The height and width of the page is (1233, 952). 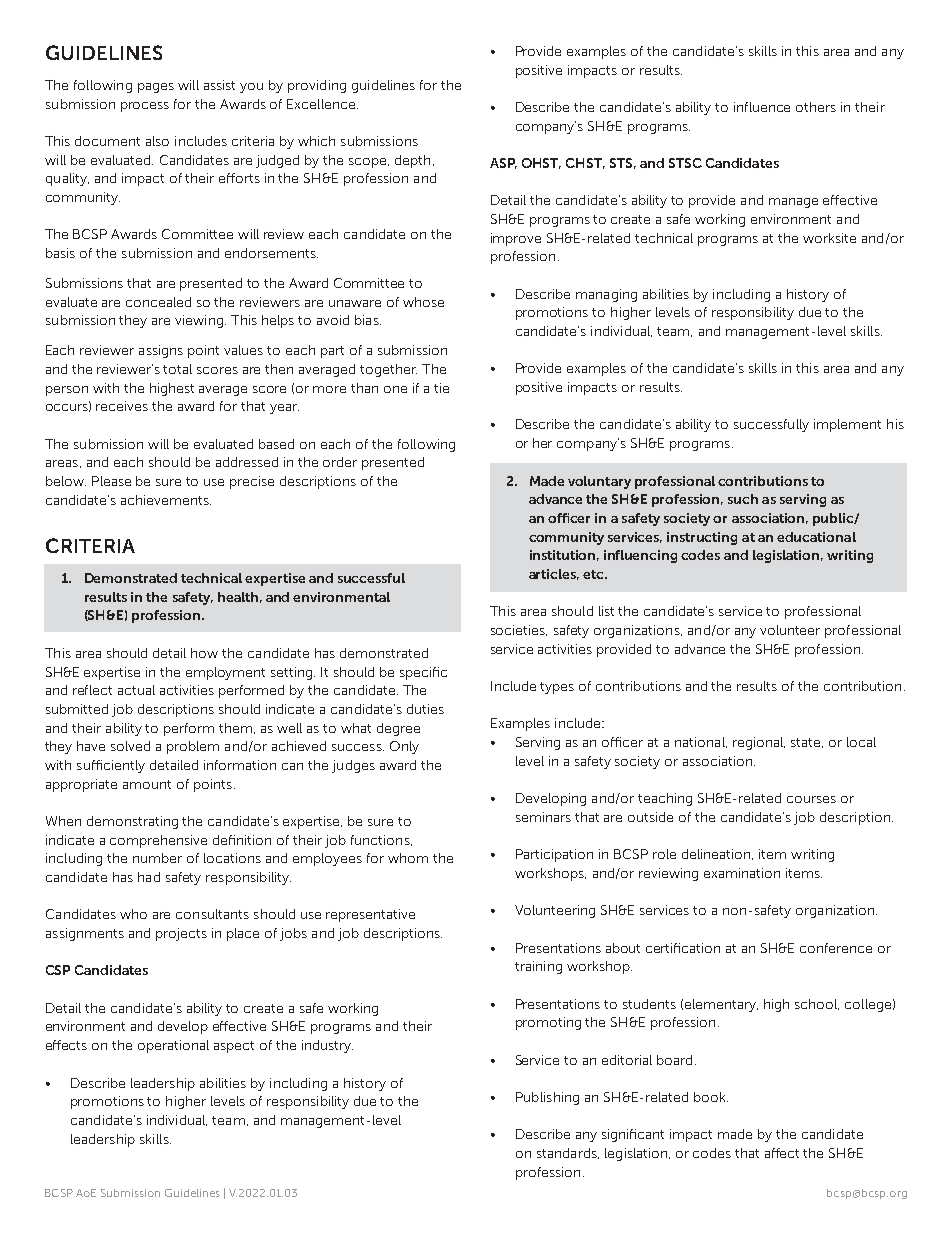 What do you see at coordinates (547, 1098) in the page?
I see `Publishing` at bounding box center [547, 1098].
